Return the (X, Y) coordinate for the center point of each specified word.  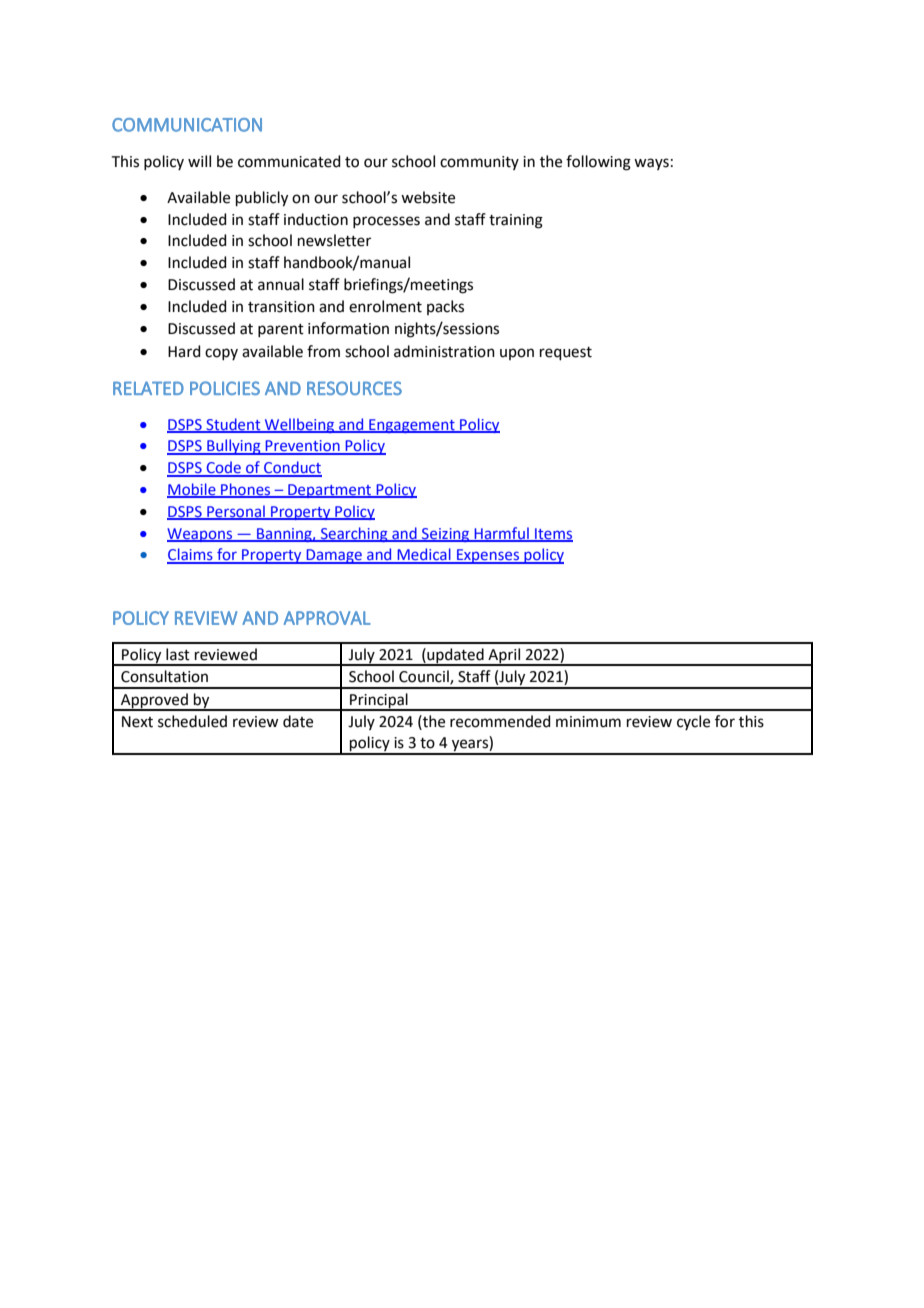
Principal (379, 701)
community (479, 163)
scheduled (192, 721)
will (199, 161)
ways (651, 164)
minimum (588, 722)
